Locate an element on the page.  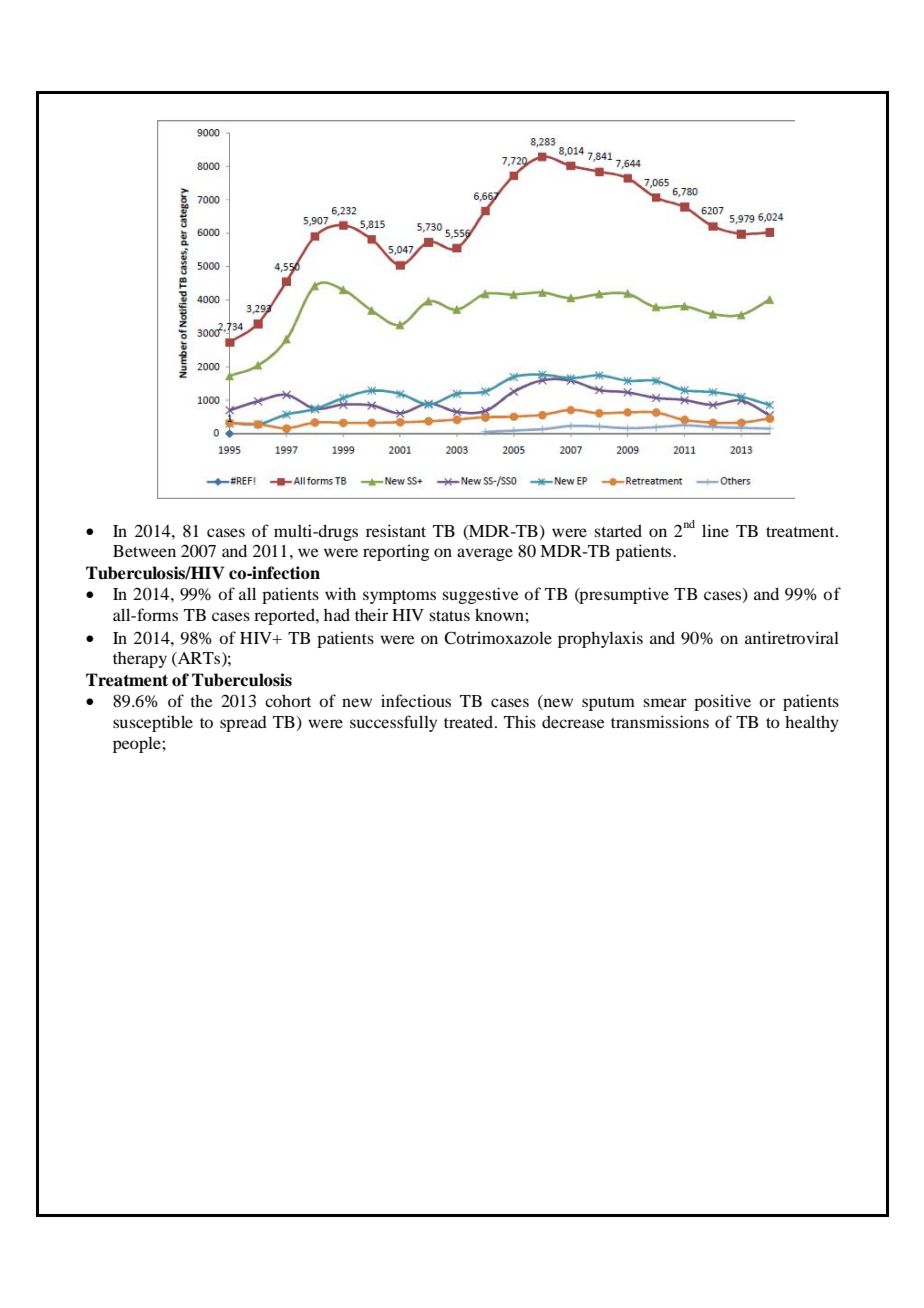
therapy is located at coordinates (140, 660).
